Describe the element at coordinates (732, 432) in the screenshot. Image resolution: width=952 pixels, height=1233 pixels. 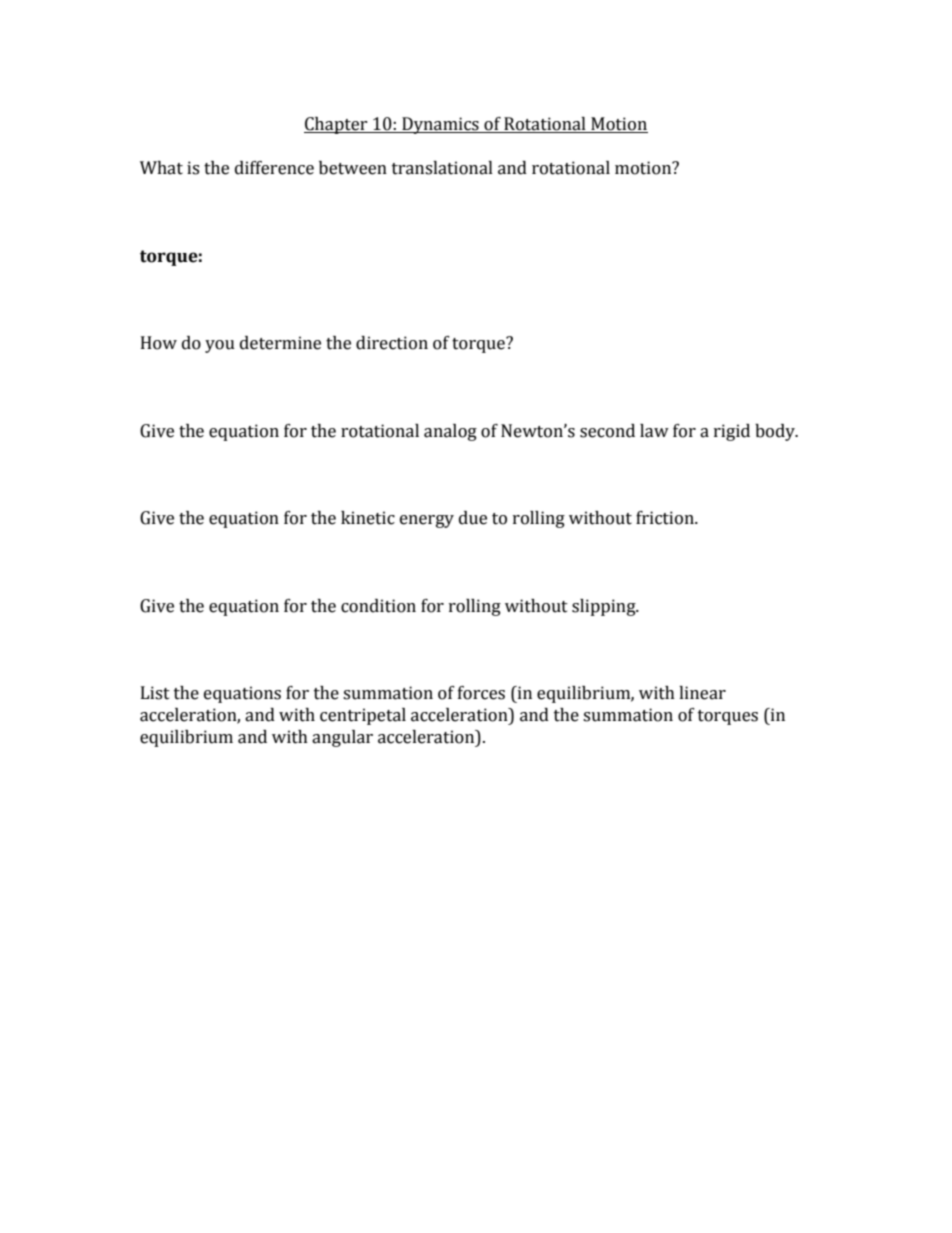
I see `rigid` at that location.
